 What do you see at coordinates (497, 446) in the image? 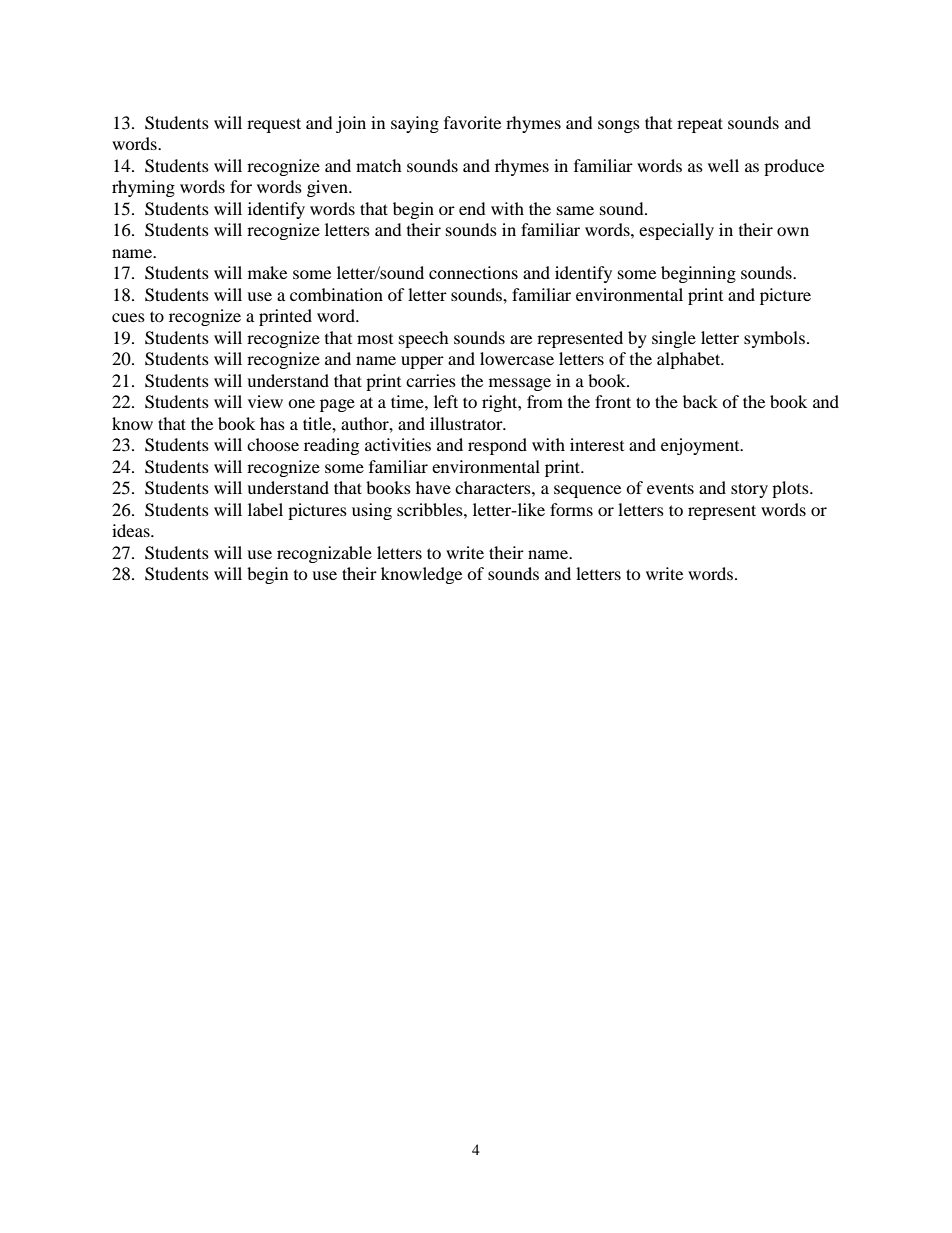
I see `respond` at bounding box center [497, 446].
